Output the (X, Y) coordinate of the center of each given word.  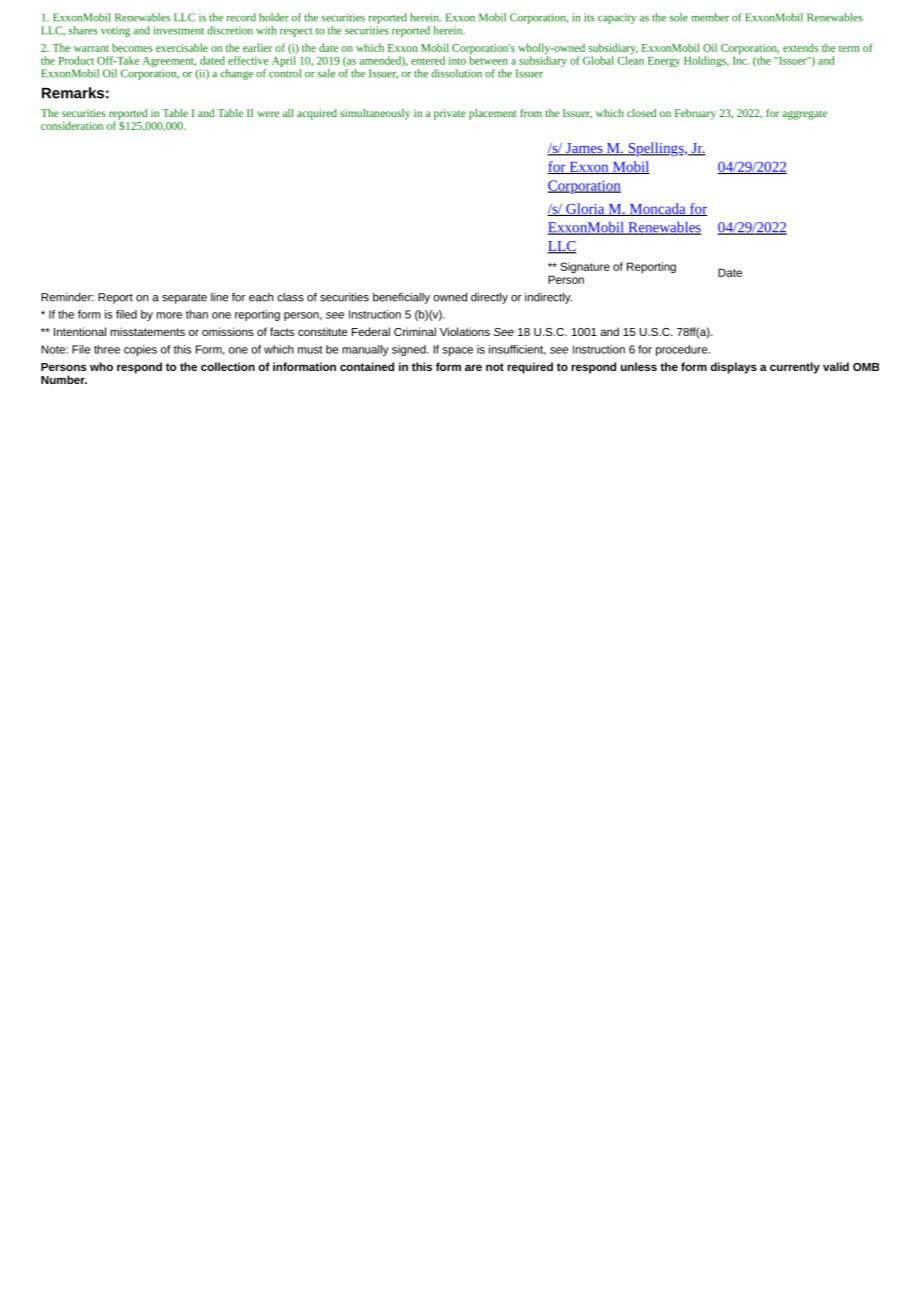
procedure (683, 350)
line (219, 297)
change (237, 74)
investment (179, 30)
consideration (72, 125)
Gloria (585, 209)
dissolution (456, 73)
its (589, 17)
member (710, 17)
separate (184, 299)
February (695, 114)
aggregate (804, 115)
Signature (585, 267)
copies (140, 350)
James (584, 149)
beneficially (401, 298)
